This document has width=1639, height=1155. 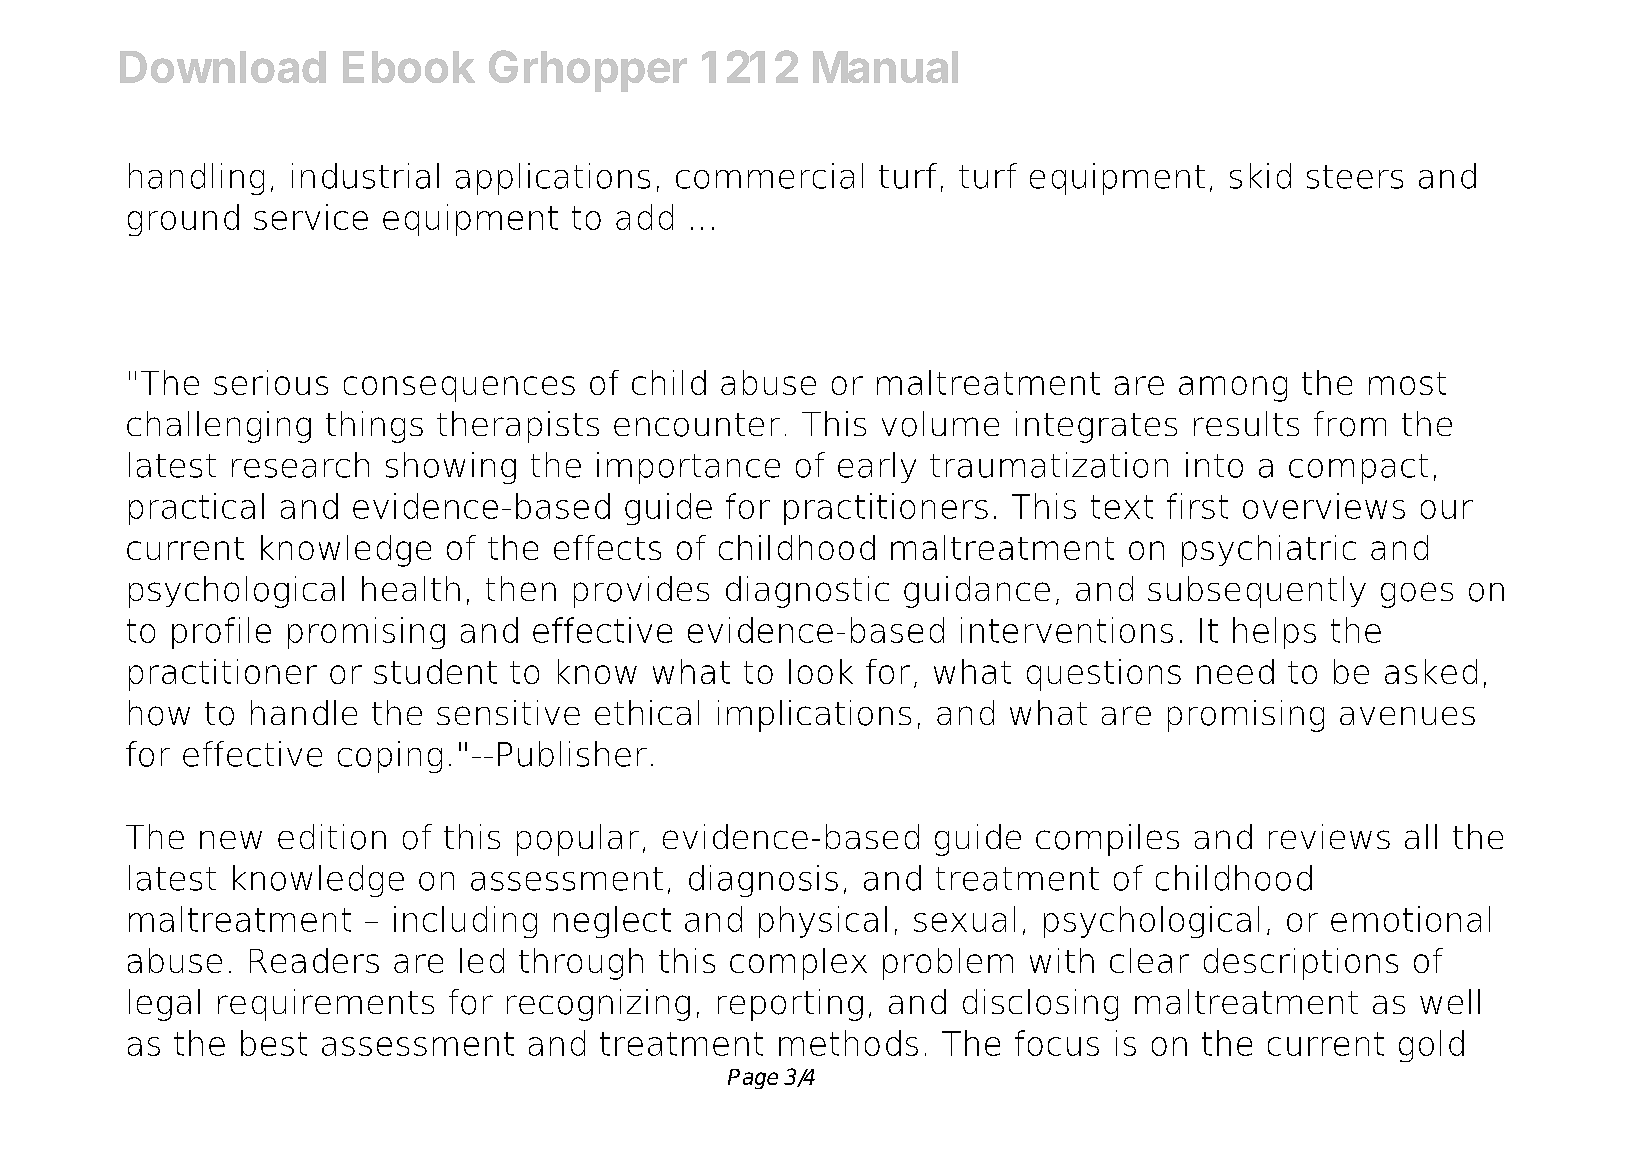 I want to click on Manual, so click(x=885, y=67).
